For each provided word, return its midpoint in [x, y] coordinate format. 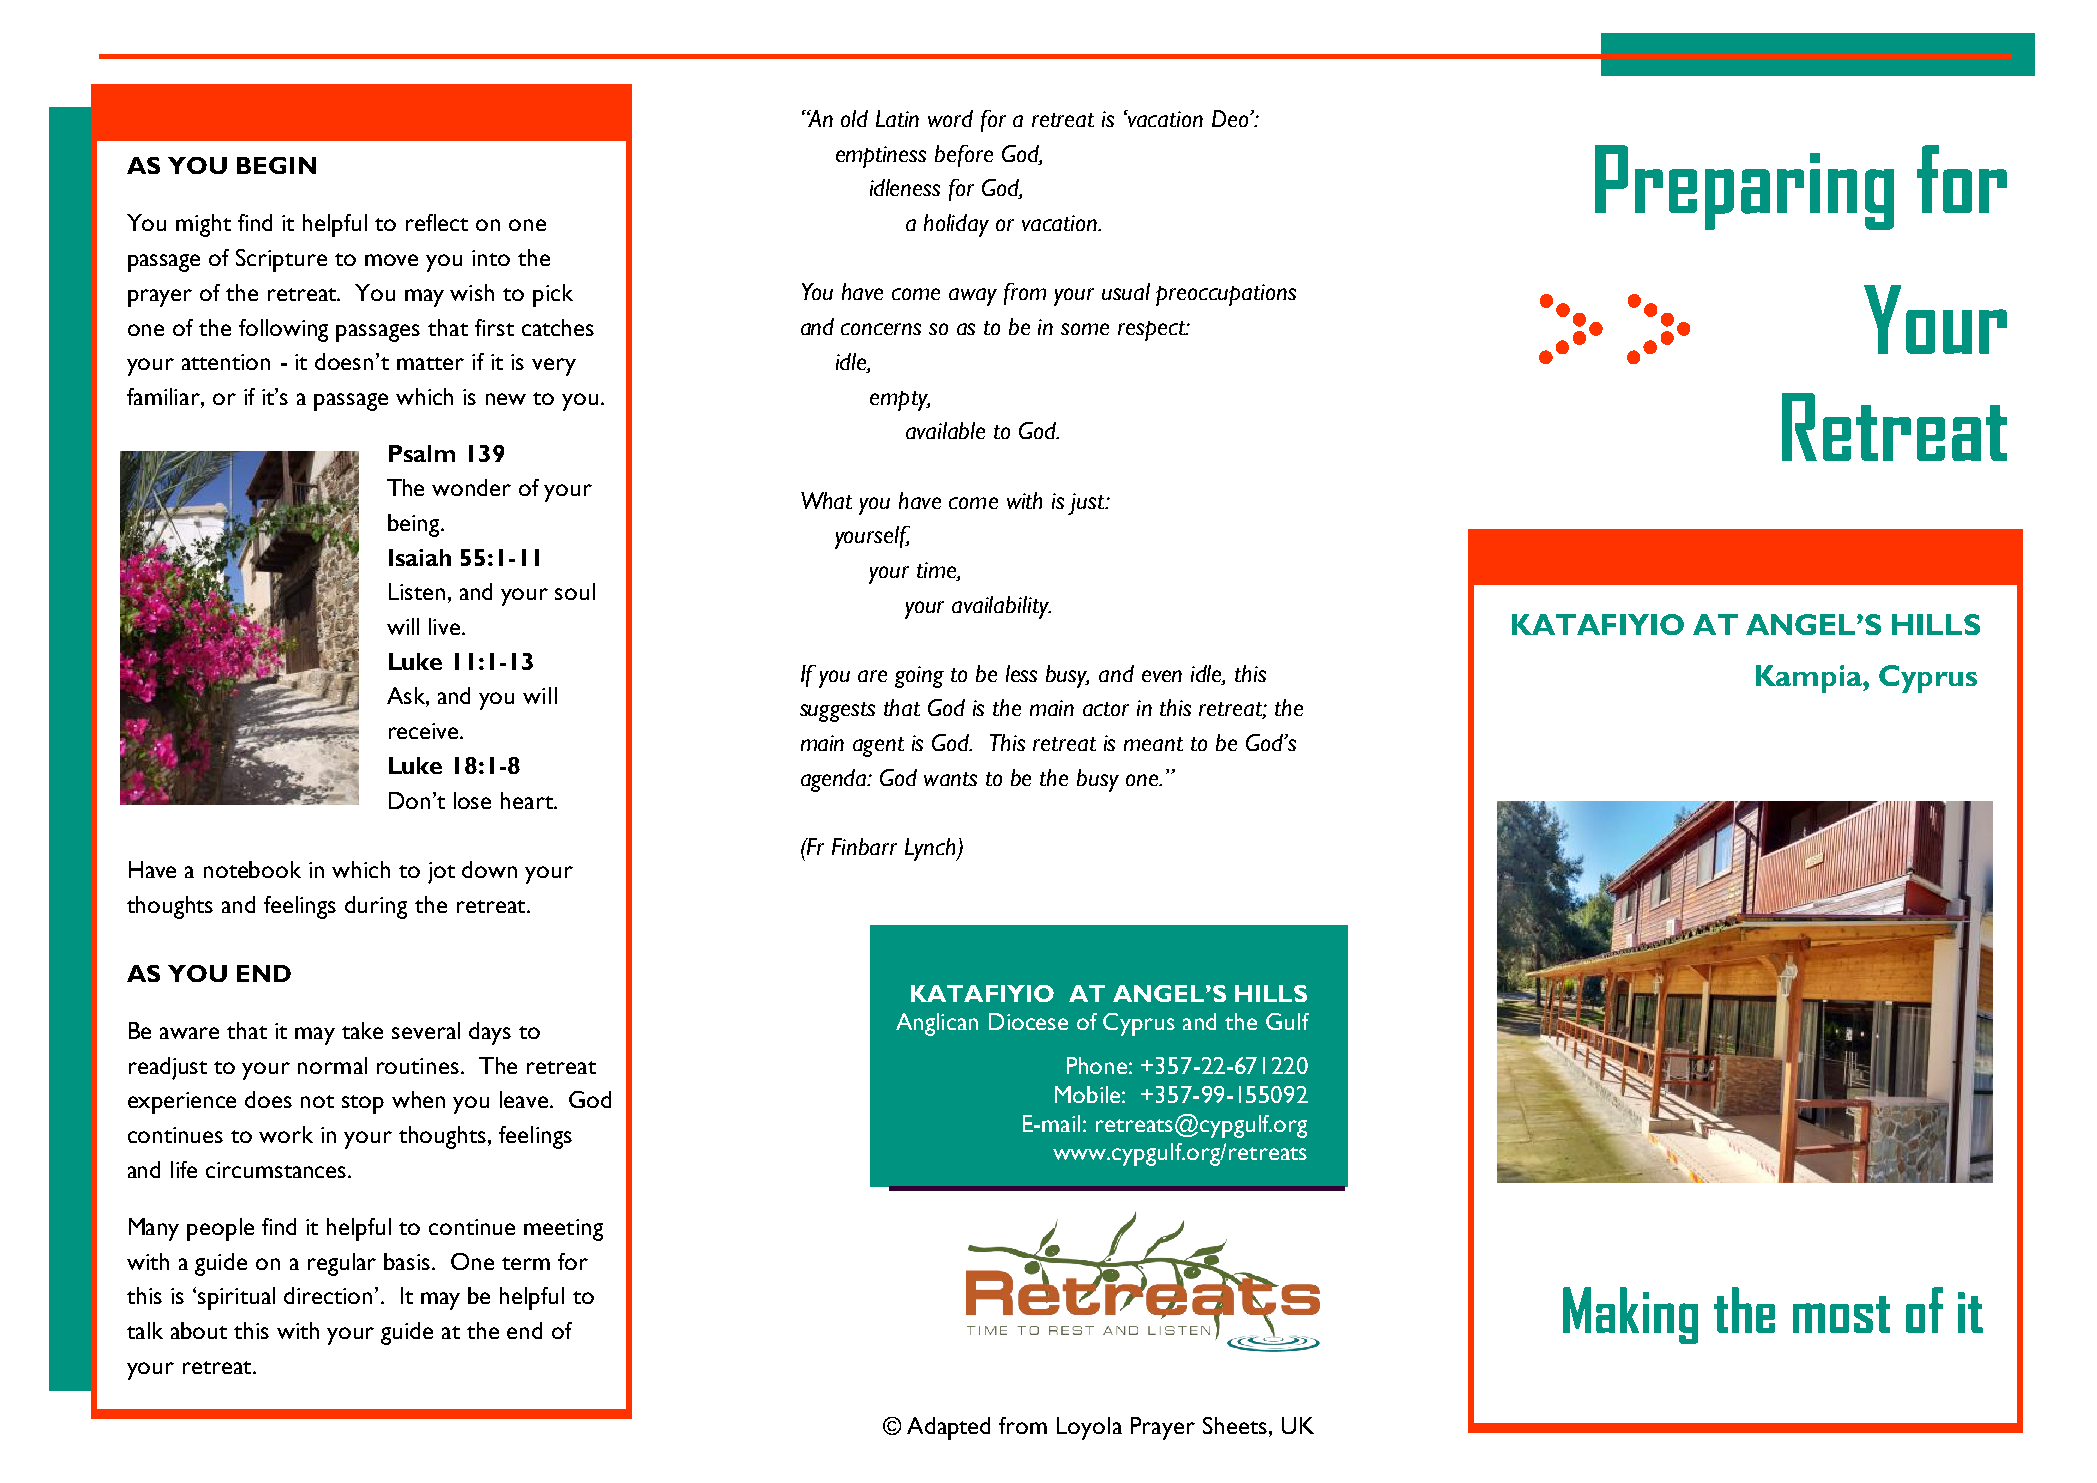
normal [332, 1065]
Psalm [422, 453]
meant [1153, 744]
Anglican [937, 1024]
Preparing [1744, 187]
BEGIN [276, 165]
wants [950, 779]
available [945, 430]
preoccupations [1226, 295]
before [964, 156]
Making [1630, 1315]
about [199, 1330]
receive [425, 731]
